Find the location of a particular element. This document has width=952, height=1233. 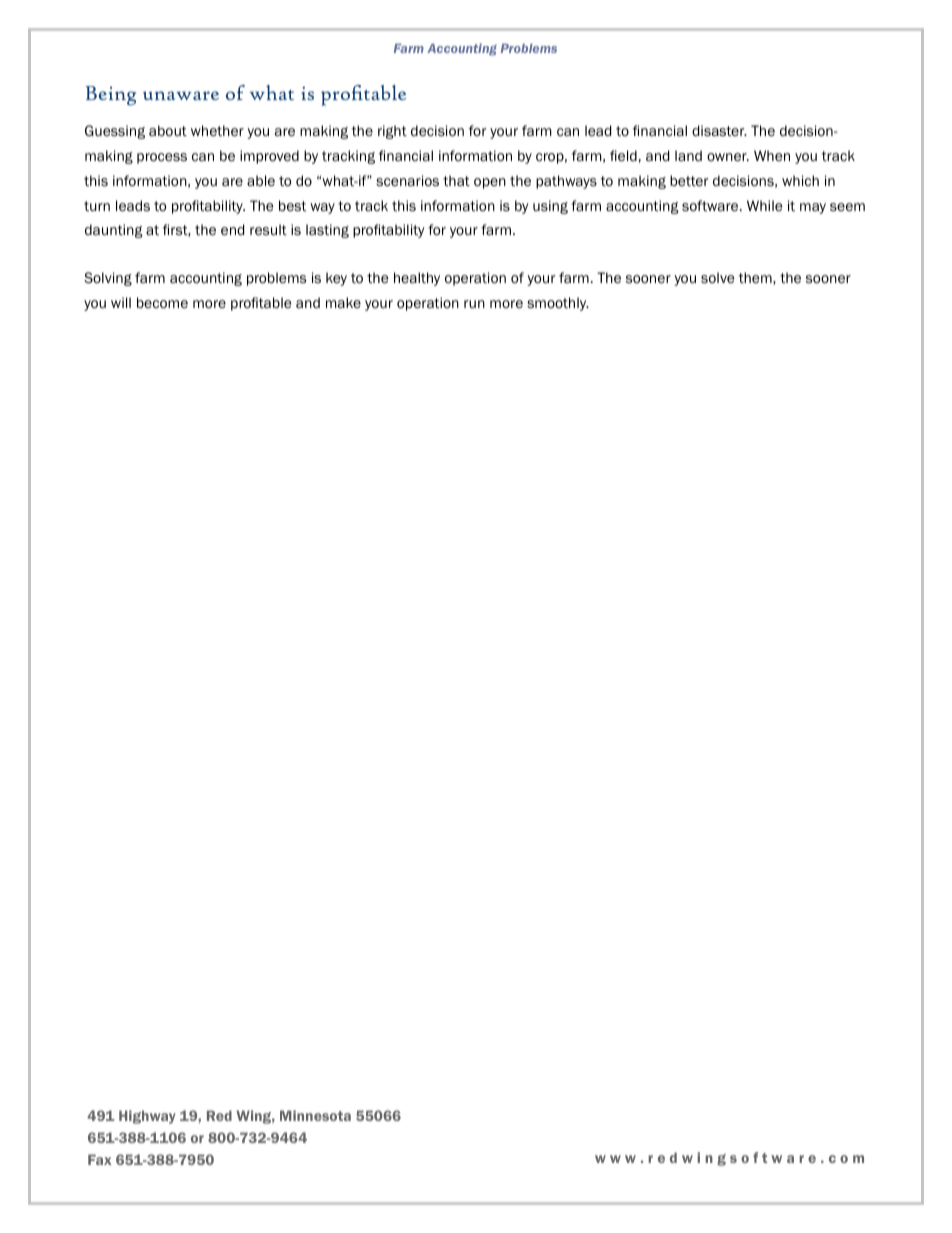

Minnesota is located at coordinates (315, 1115).
